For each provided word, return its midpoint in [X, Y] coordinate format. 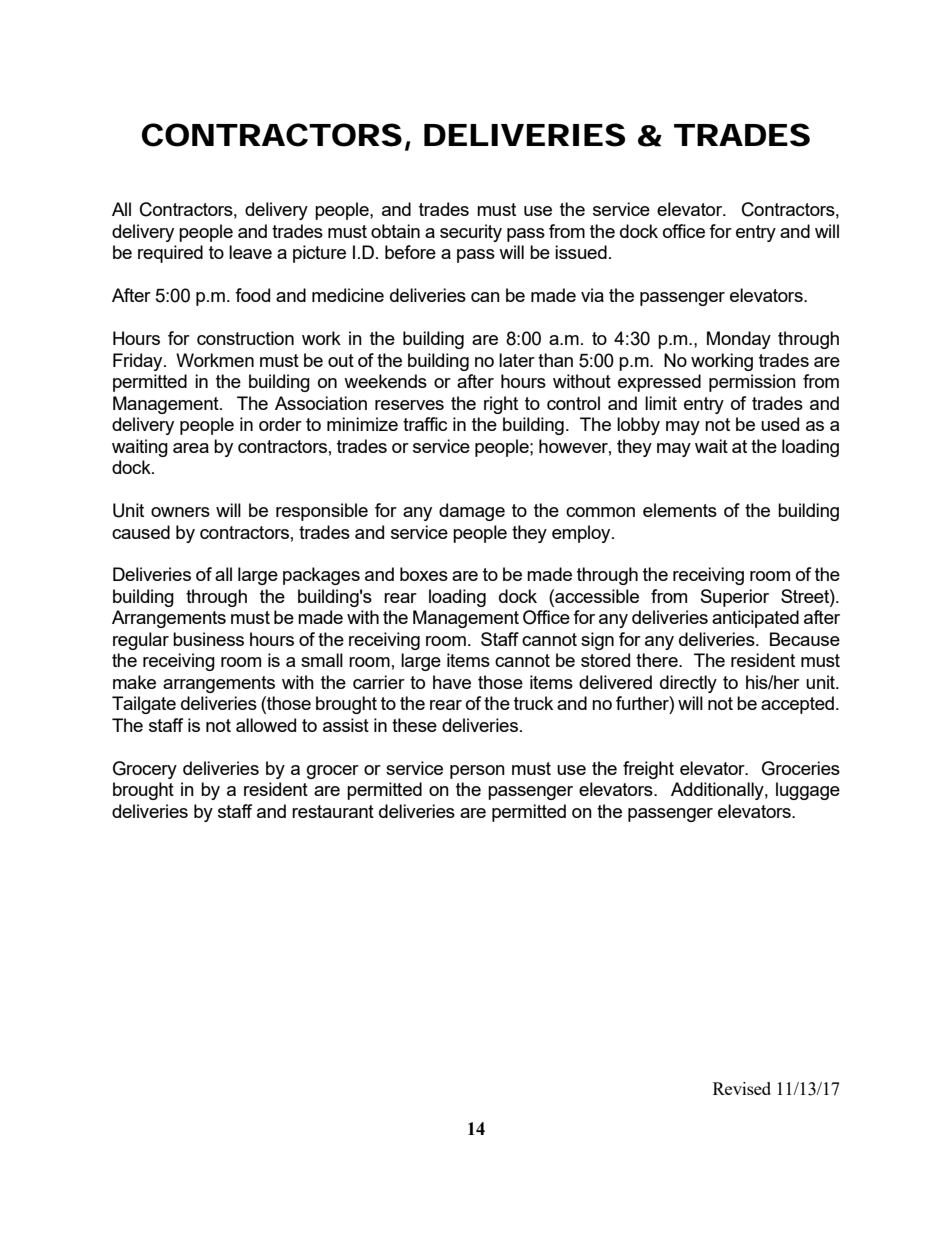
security [471, 233]
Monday [739, 340]
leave [250, 252]
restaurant [333, 811]
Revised [742, 1088]
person [477, 772]
